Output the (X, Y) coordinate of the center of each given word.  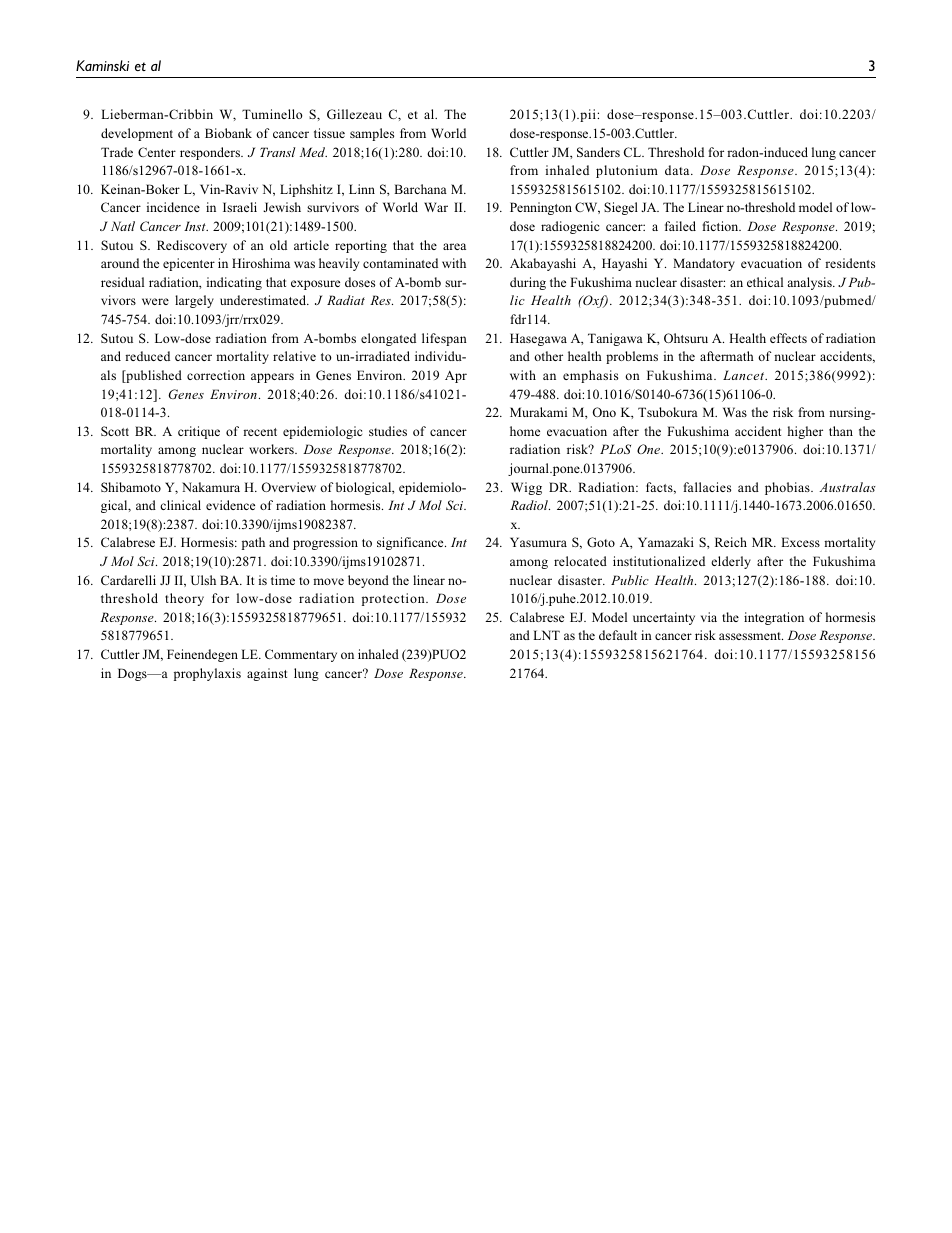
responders (211, 153)
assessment (751, 636)
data (678, 170)
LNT (546, 635)
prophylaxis (207, 674)
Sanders (598, 152)
